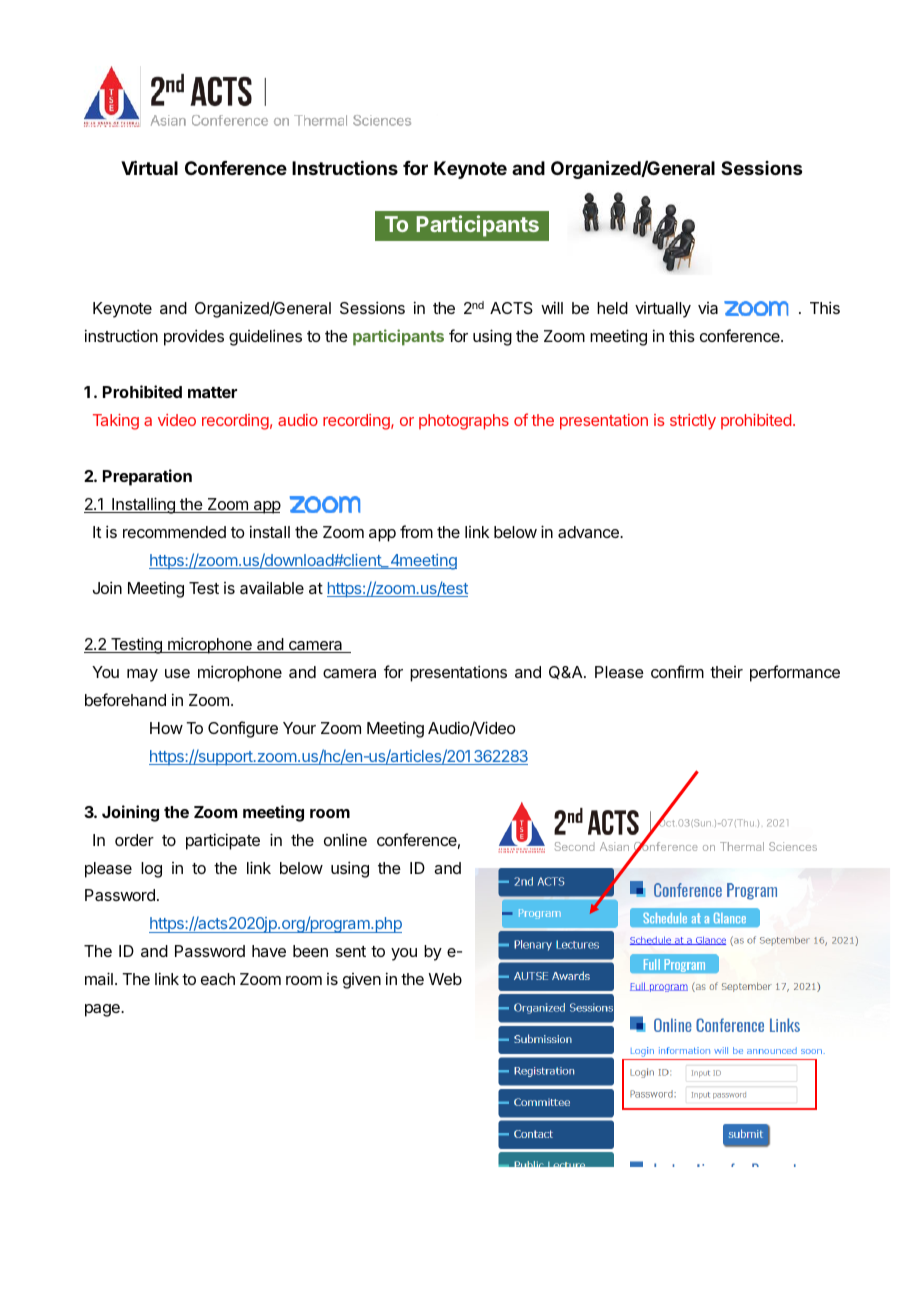  What do you see at coordinates (299, 728) in the screenshot?
I see `Your` at bounding box center [299, 728].
